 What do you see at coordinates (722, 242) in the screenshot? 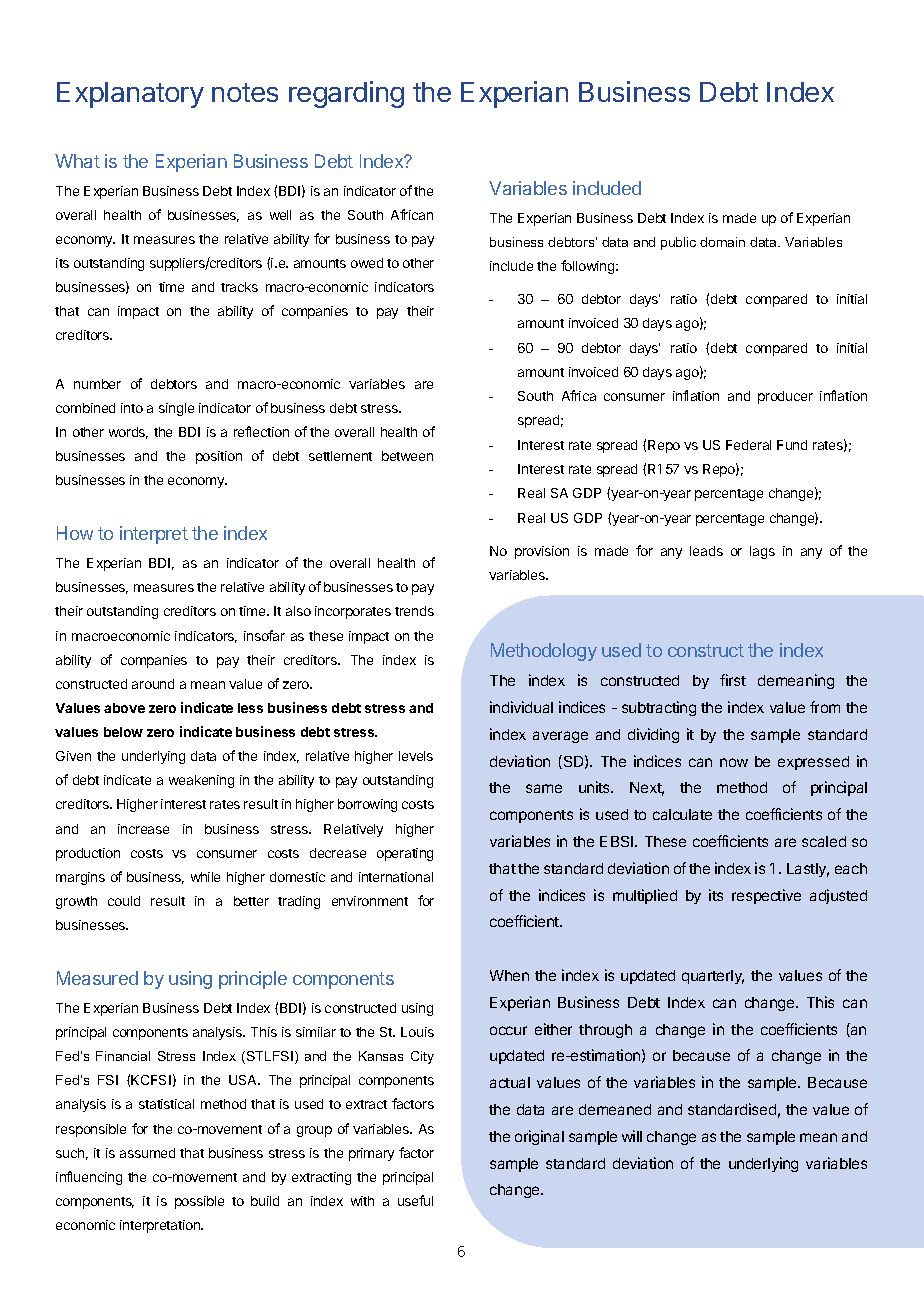
I see `domain` at bounding box center [722, 242].
